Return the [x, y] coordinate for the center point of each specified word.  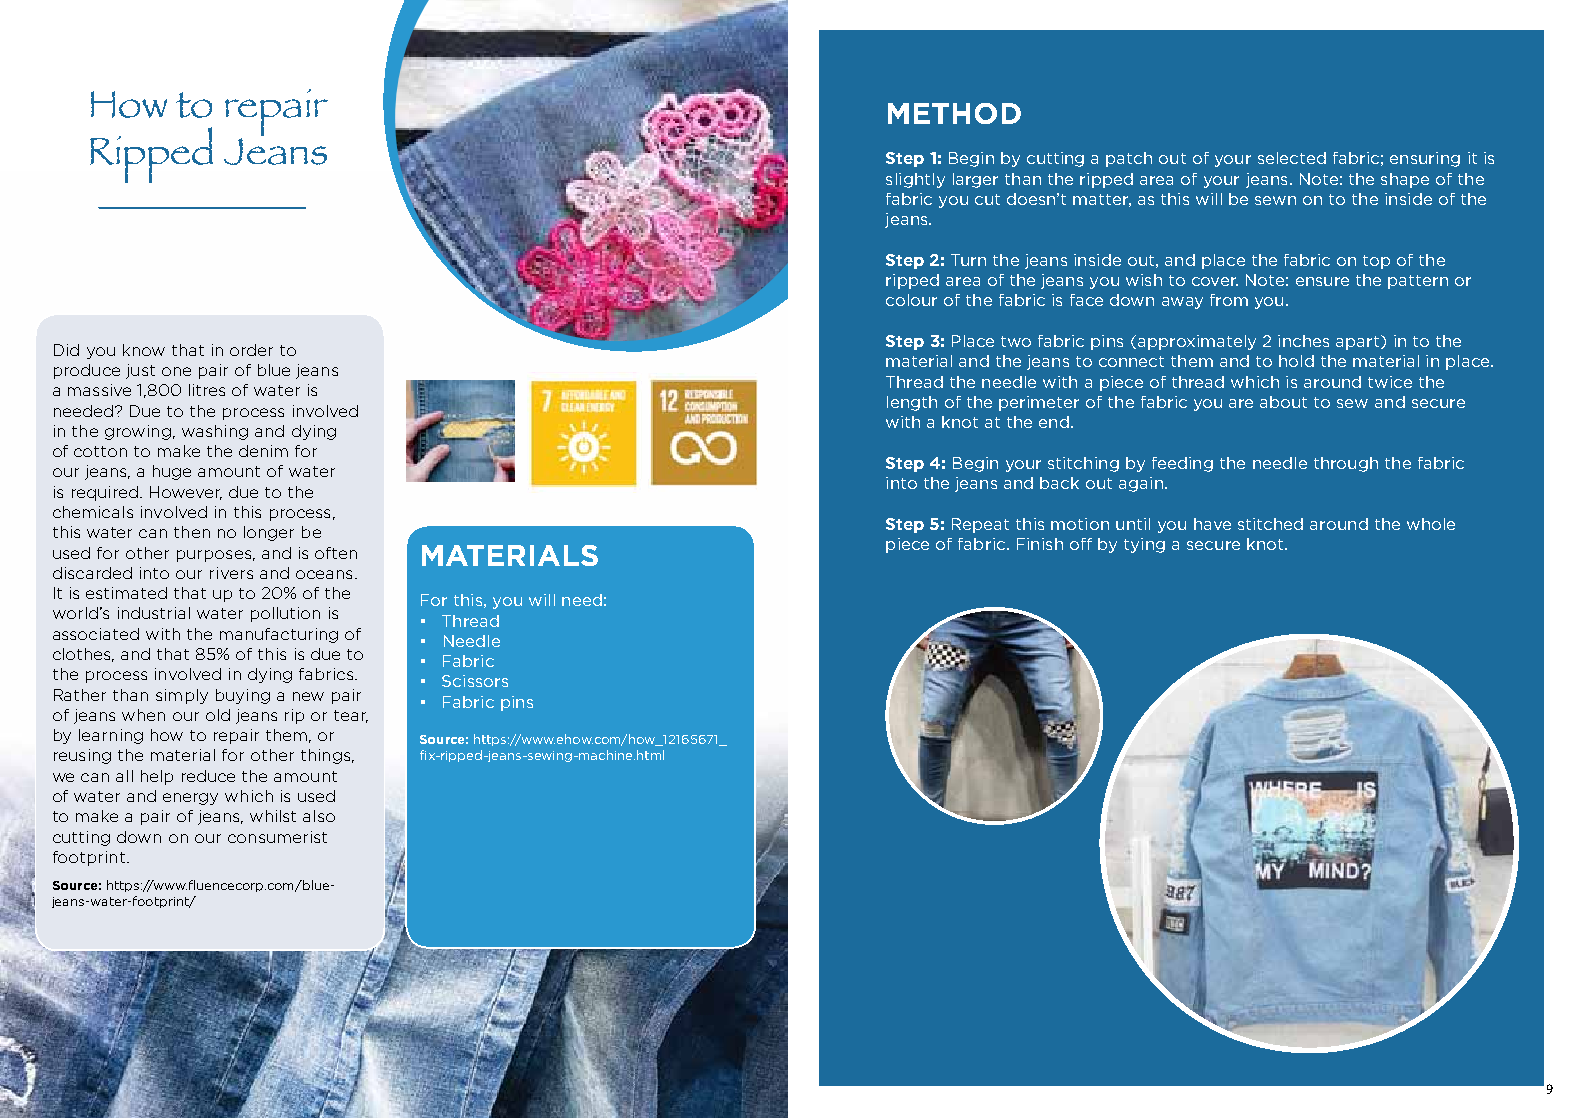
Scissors [475, 681]
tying [1144, 545]
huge [172, 472]
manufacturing [279, 635]
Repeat [980, 525]
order [251, 350]
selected [1292, 158]
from [1229, 300]
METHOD [954, 113]
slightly [915, 180]
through [1346, 464]
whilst [273, 816]
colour [911, 300]
